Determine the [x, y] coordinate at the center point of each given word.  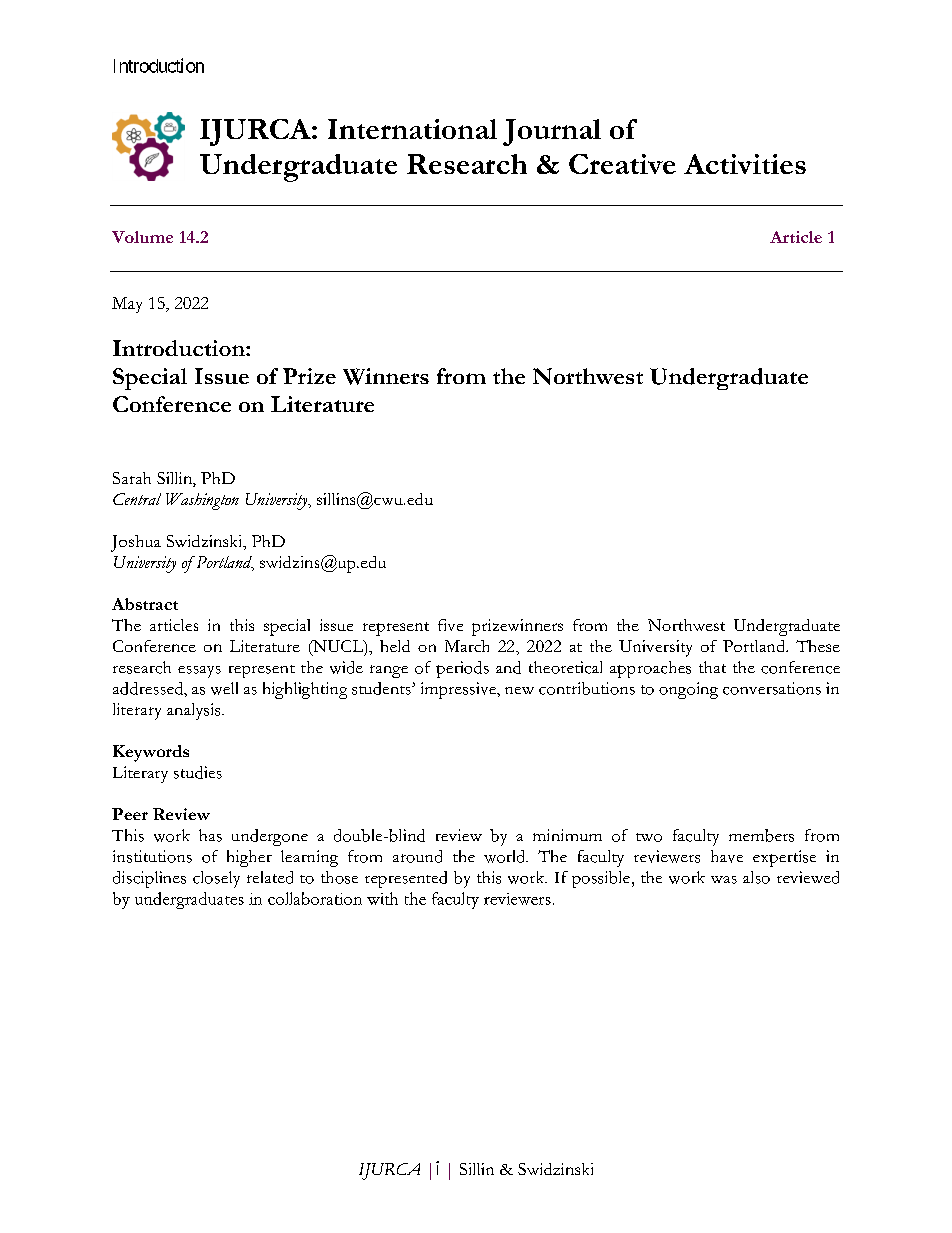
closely [216, 879]
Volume [142, 237]
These [818, 646]
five [450, 625]
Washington [202, 501]
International [412, 129]
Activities [745, 164]
